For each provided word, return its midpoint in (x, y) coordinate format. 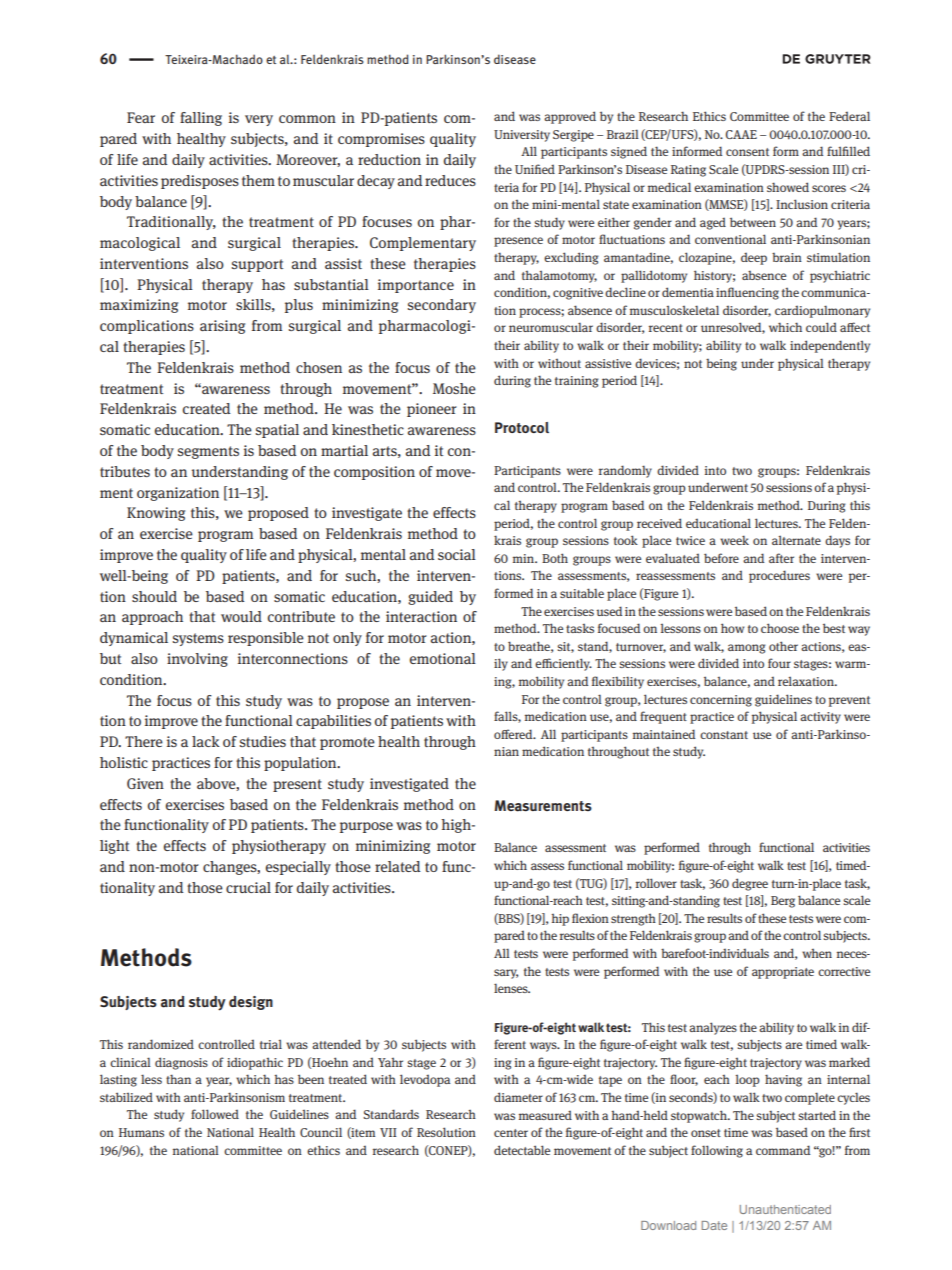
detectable (522, 1150)
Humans (141, 1132)
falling (201, 119)
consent (747, 152)
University (522, 136)
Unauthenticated (785, 1209)
